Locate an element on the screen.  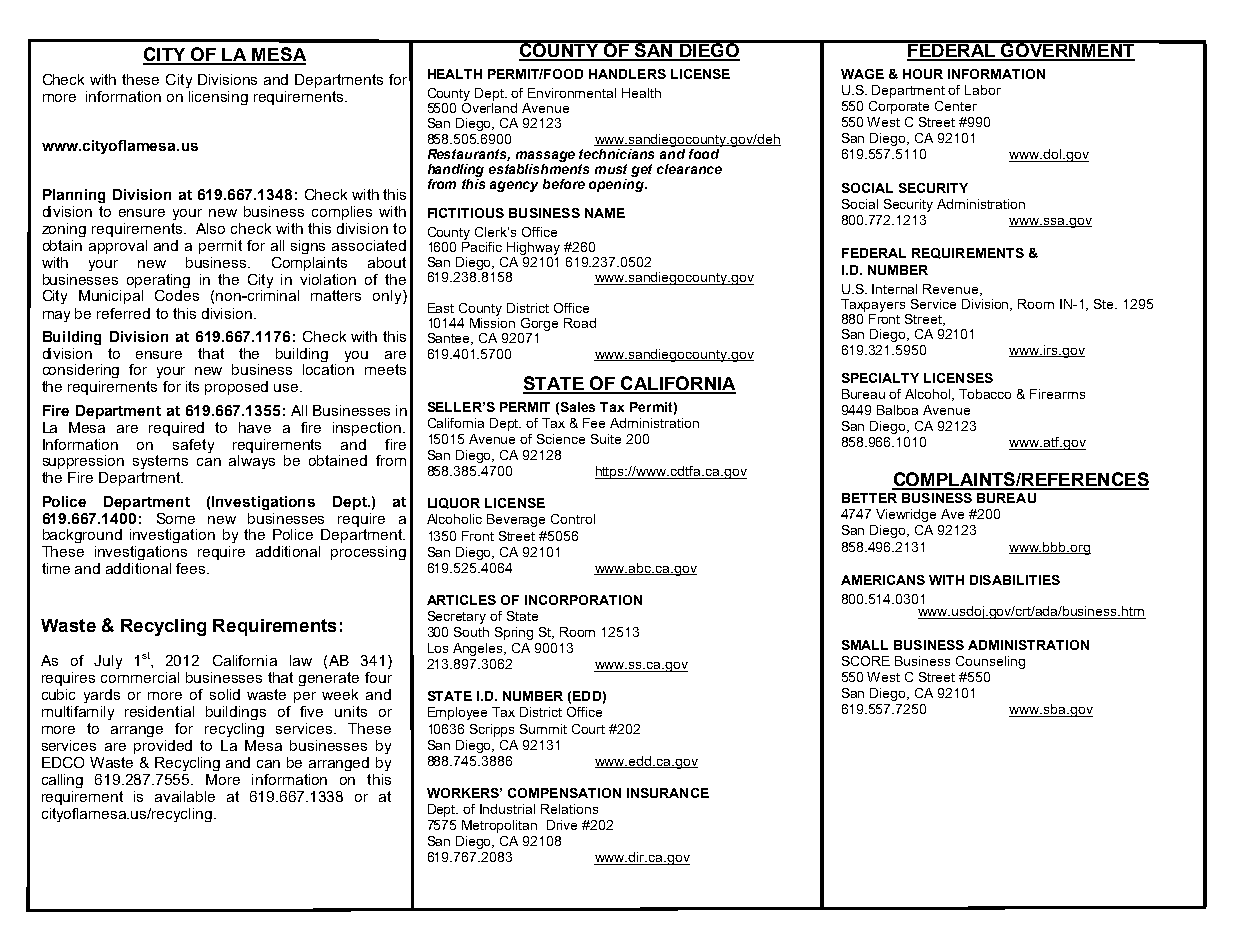
operating is located at coordinates (158, 281).
